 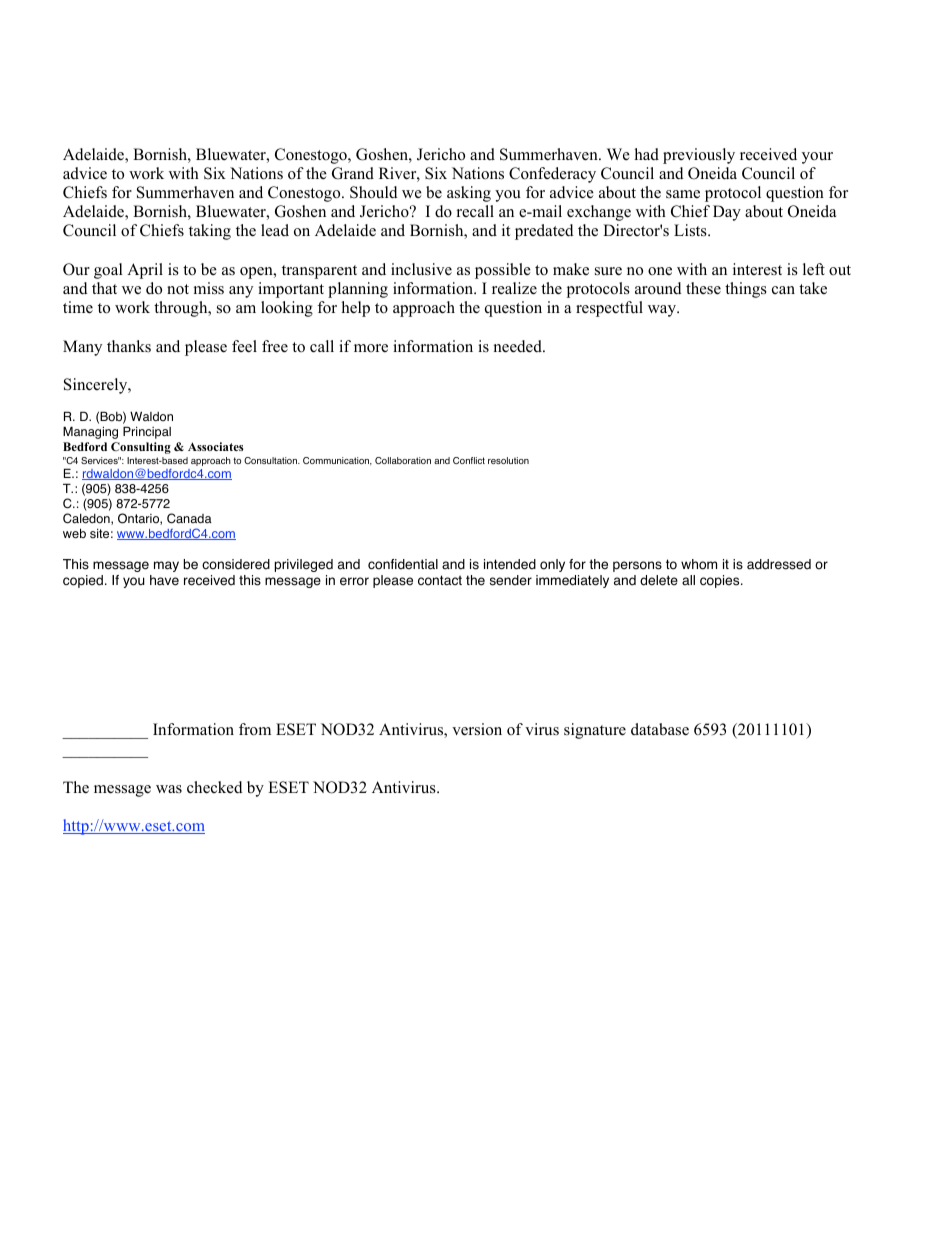 I want to click on taking, so click(x=210, y=232).
